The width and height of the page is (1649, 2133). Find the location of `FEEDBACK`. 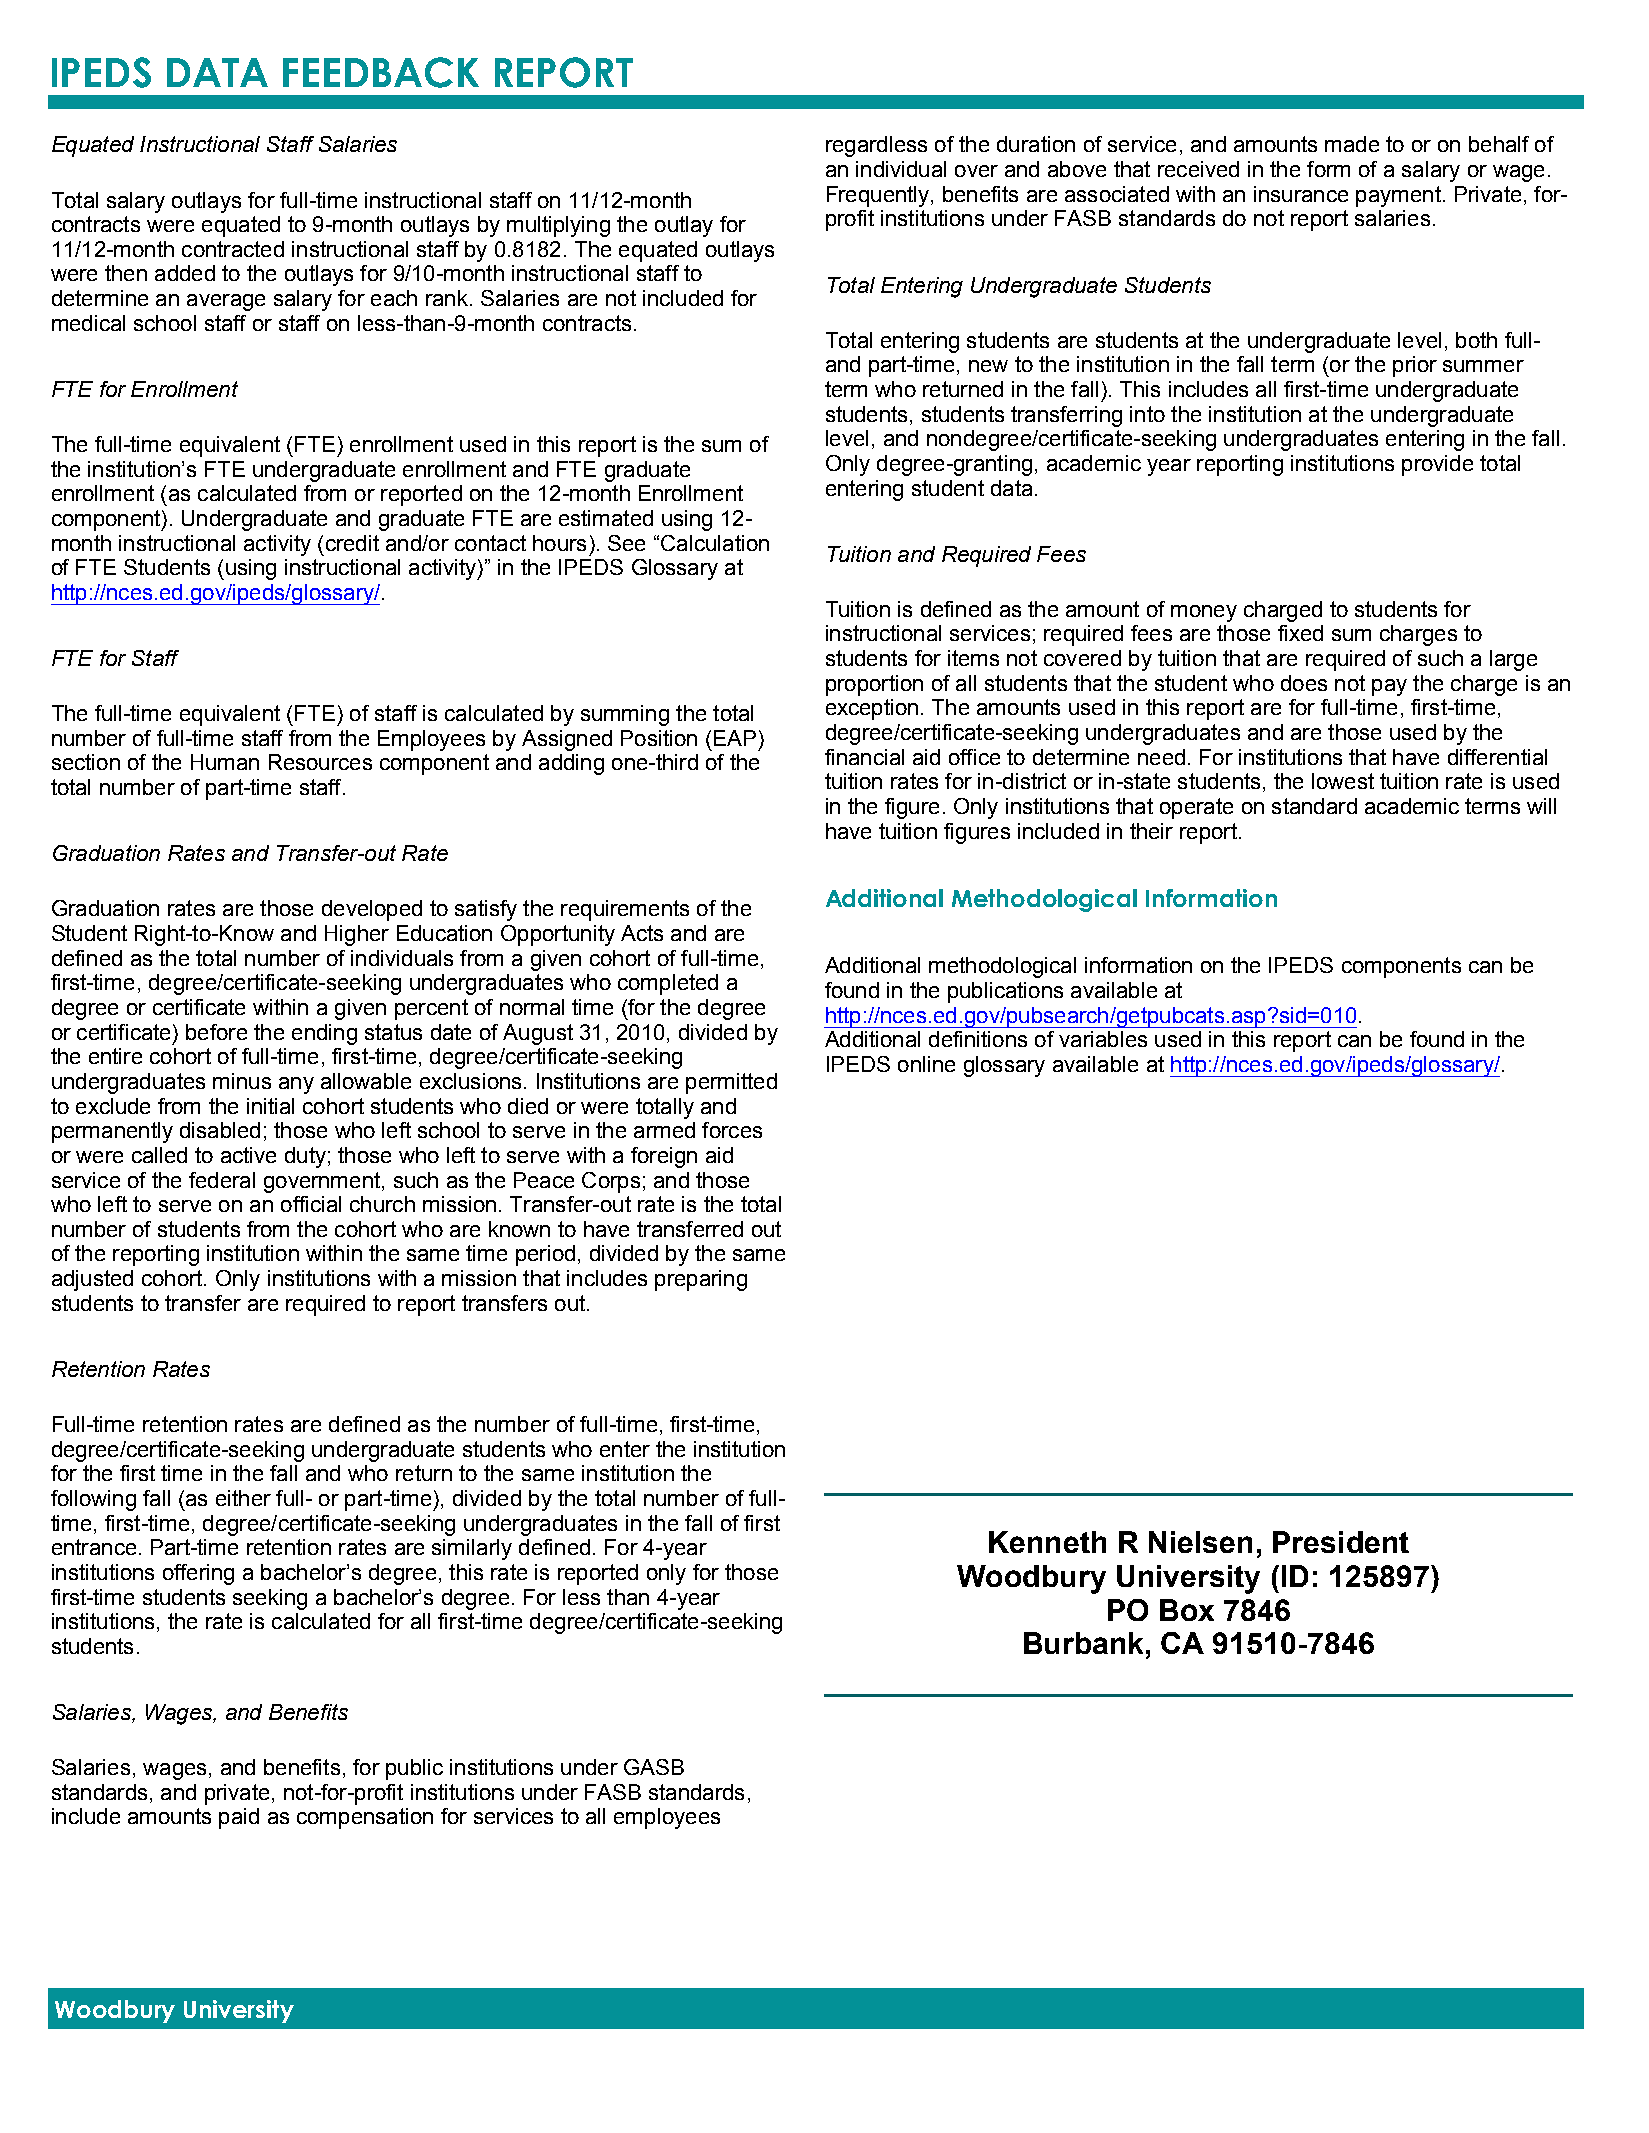

FEEDBACK is located at coordinates (381, 72).
